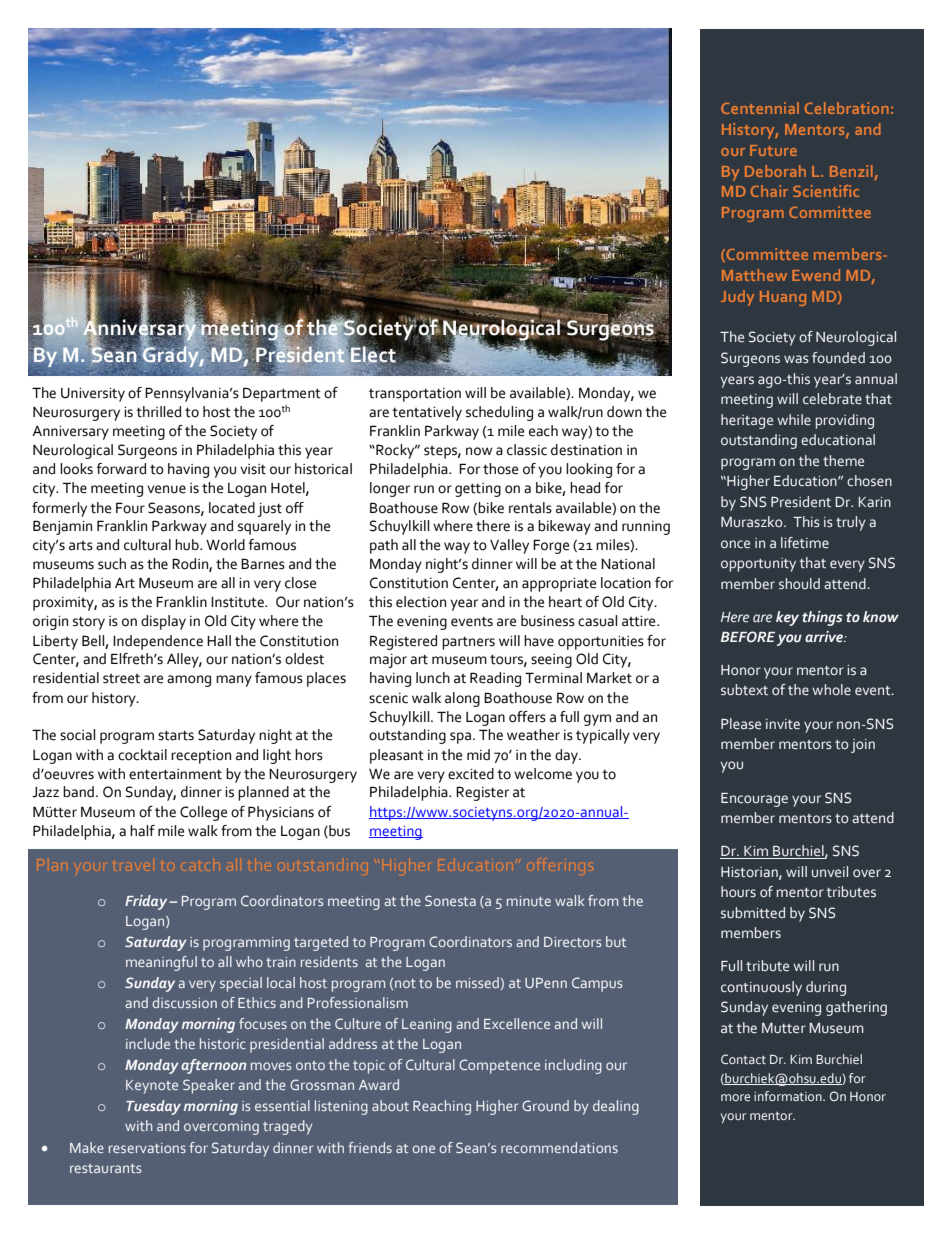  What do you see at coordinates (147, 1148) in the image?
I see `reservations` at bounding box center [147, 1148].
